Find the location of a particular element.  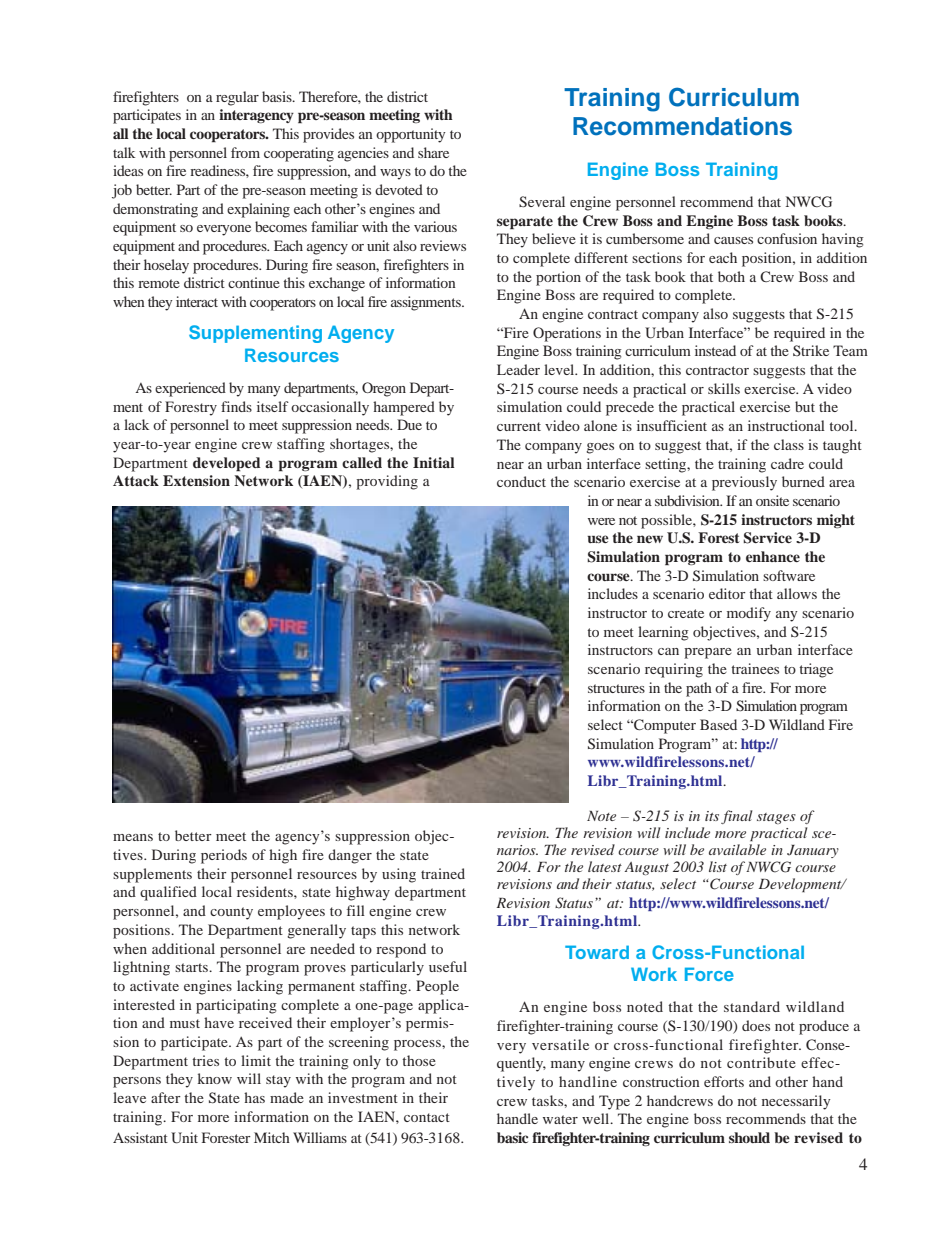

modify is located at coordinates (749, 614).
